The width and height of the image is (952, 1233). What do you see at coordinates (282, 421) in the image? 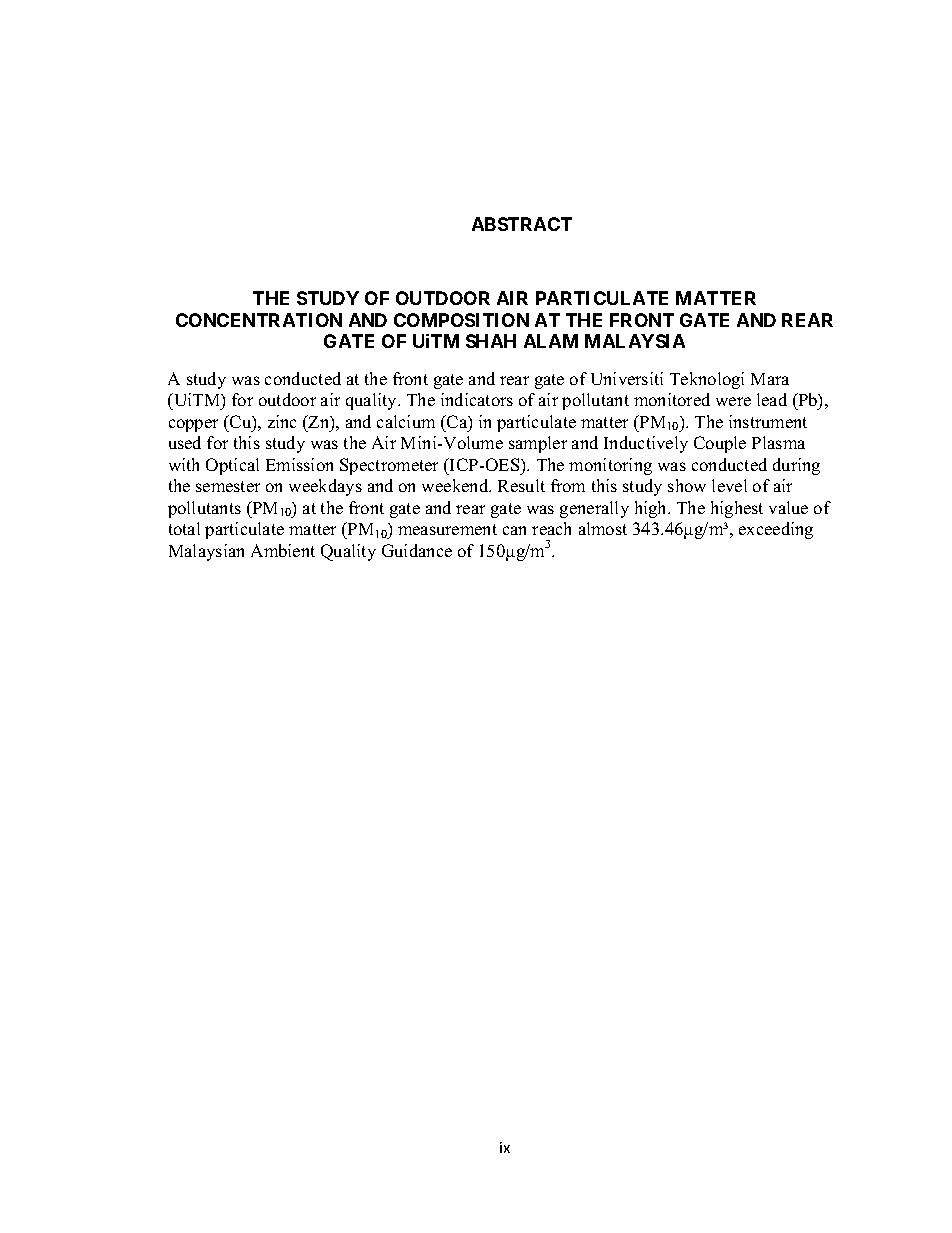
I see `zinc` at bounding box center [282, 421].
